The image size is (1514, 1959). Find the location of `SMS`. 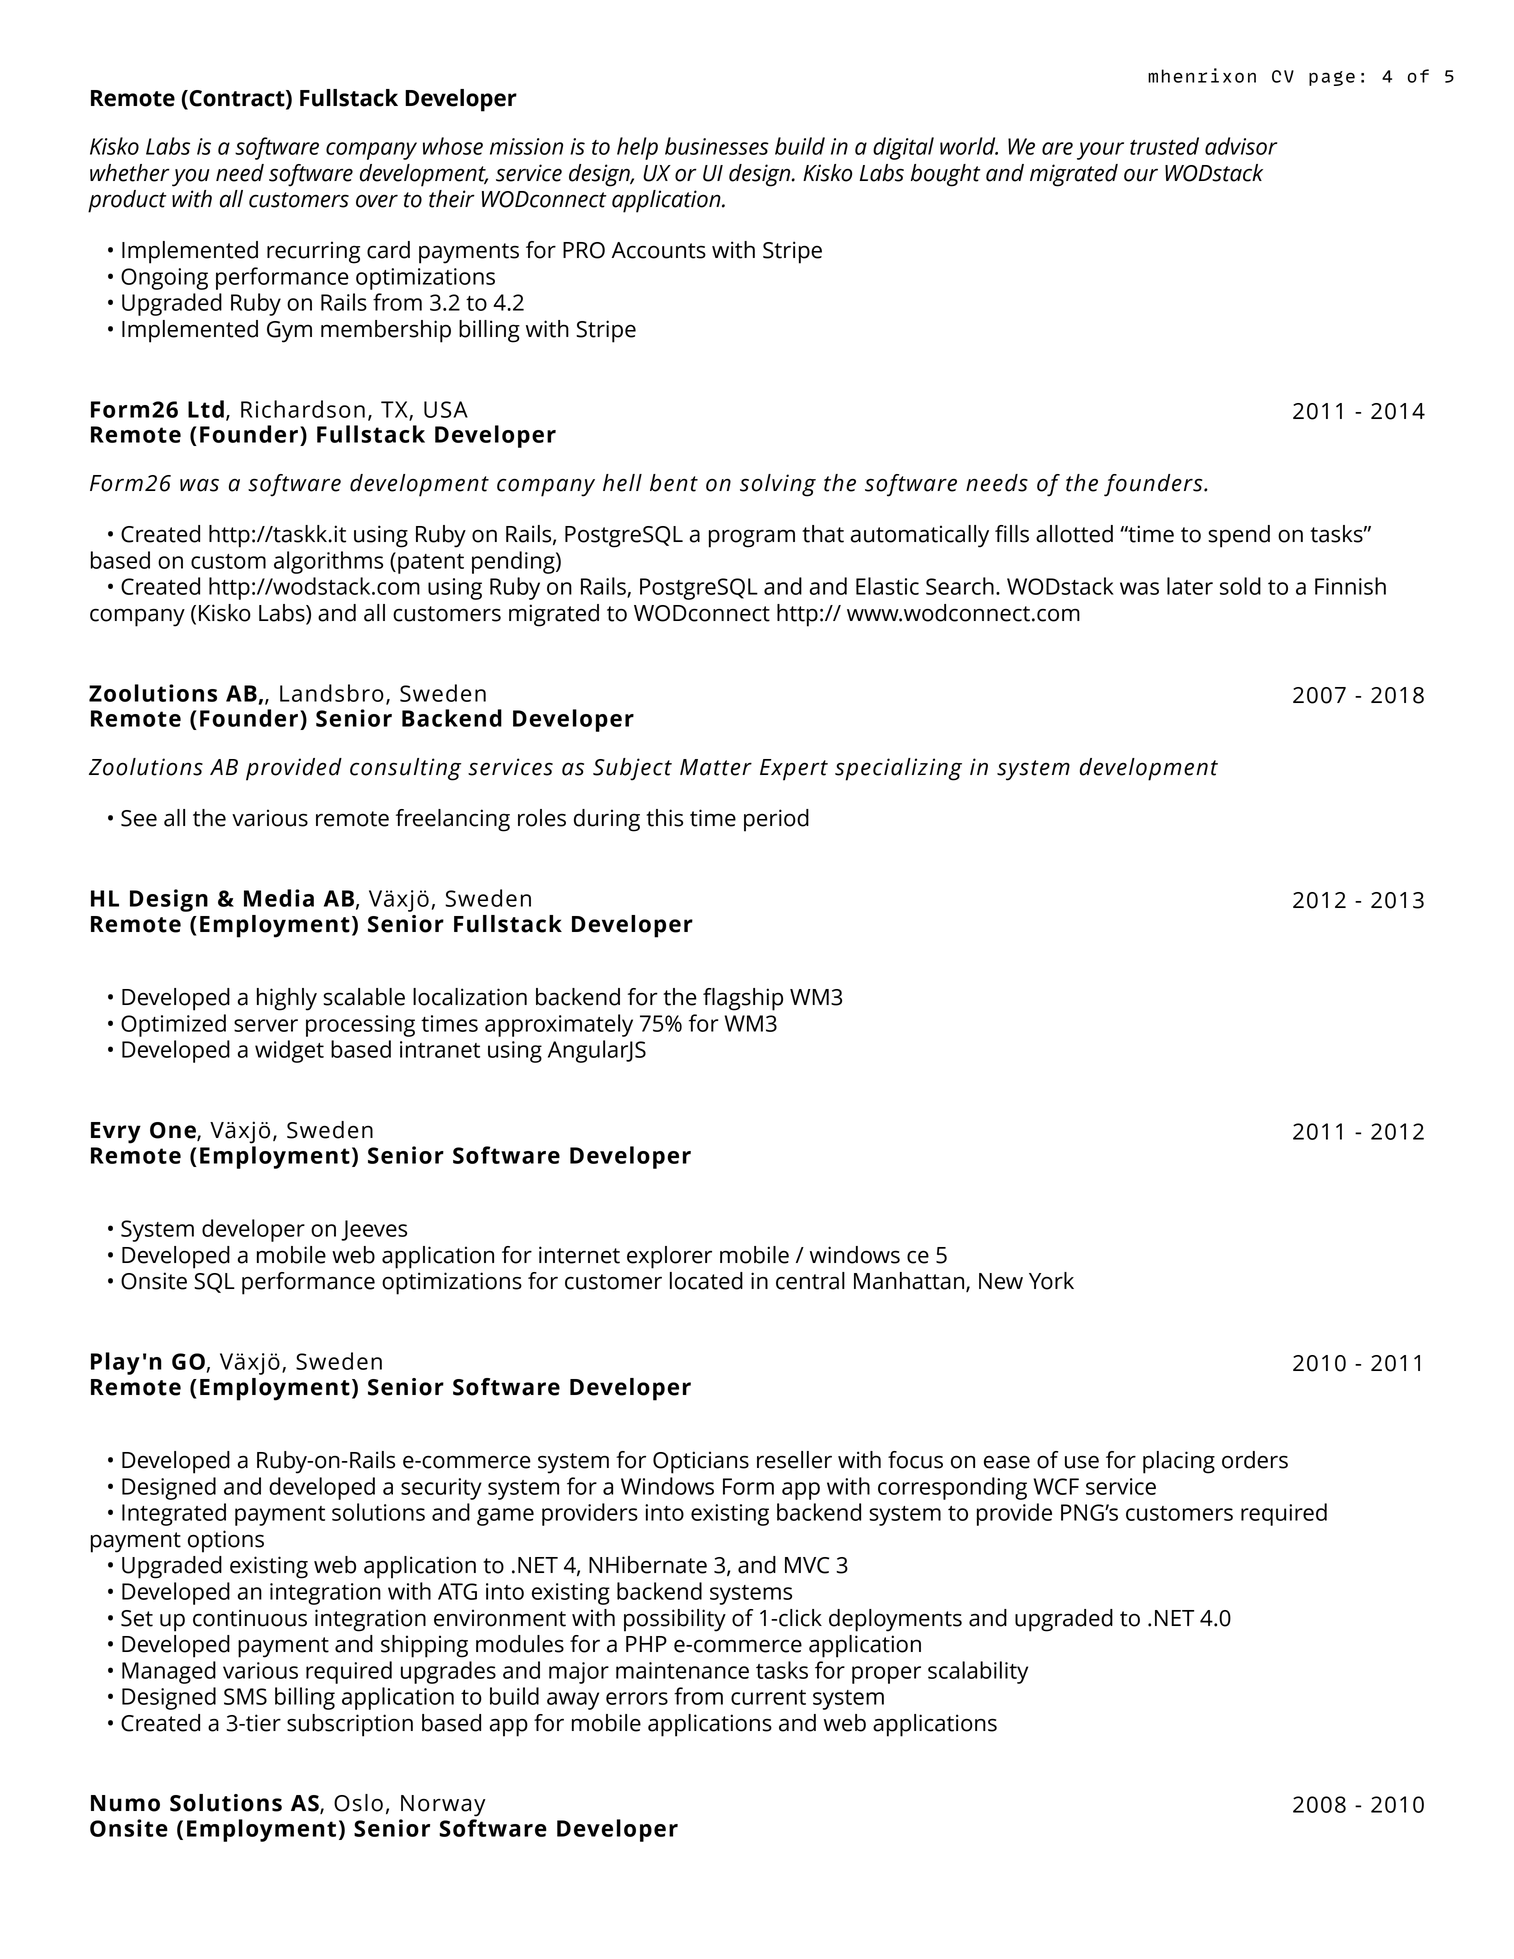

SMS is located at coordinates (245, 1696).
